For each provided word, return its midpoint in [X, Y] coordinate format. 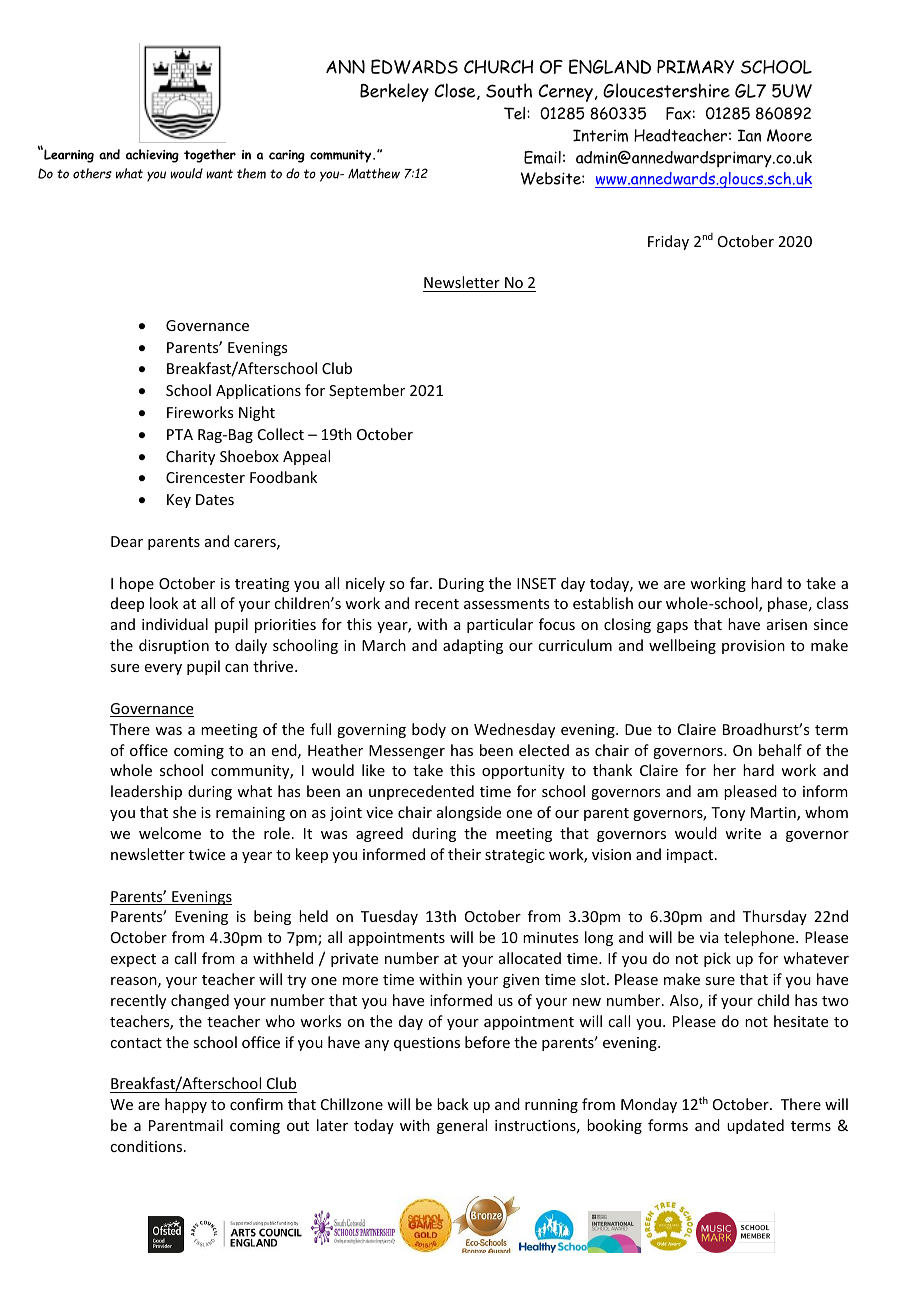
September [367, 391]
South [509, 90]
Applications [258, 391]
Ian [749, 135]
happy [186, 1105]
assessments [506, 604]
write [743, 833]
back [453, 1104]
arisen [787, 624]
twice [207, 854]
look [164, 603]
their [464, 854]
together [210, 156]
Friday [668, 242]
